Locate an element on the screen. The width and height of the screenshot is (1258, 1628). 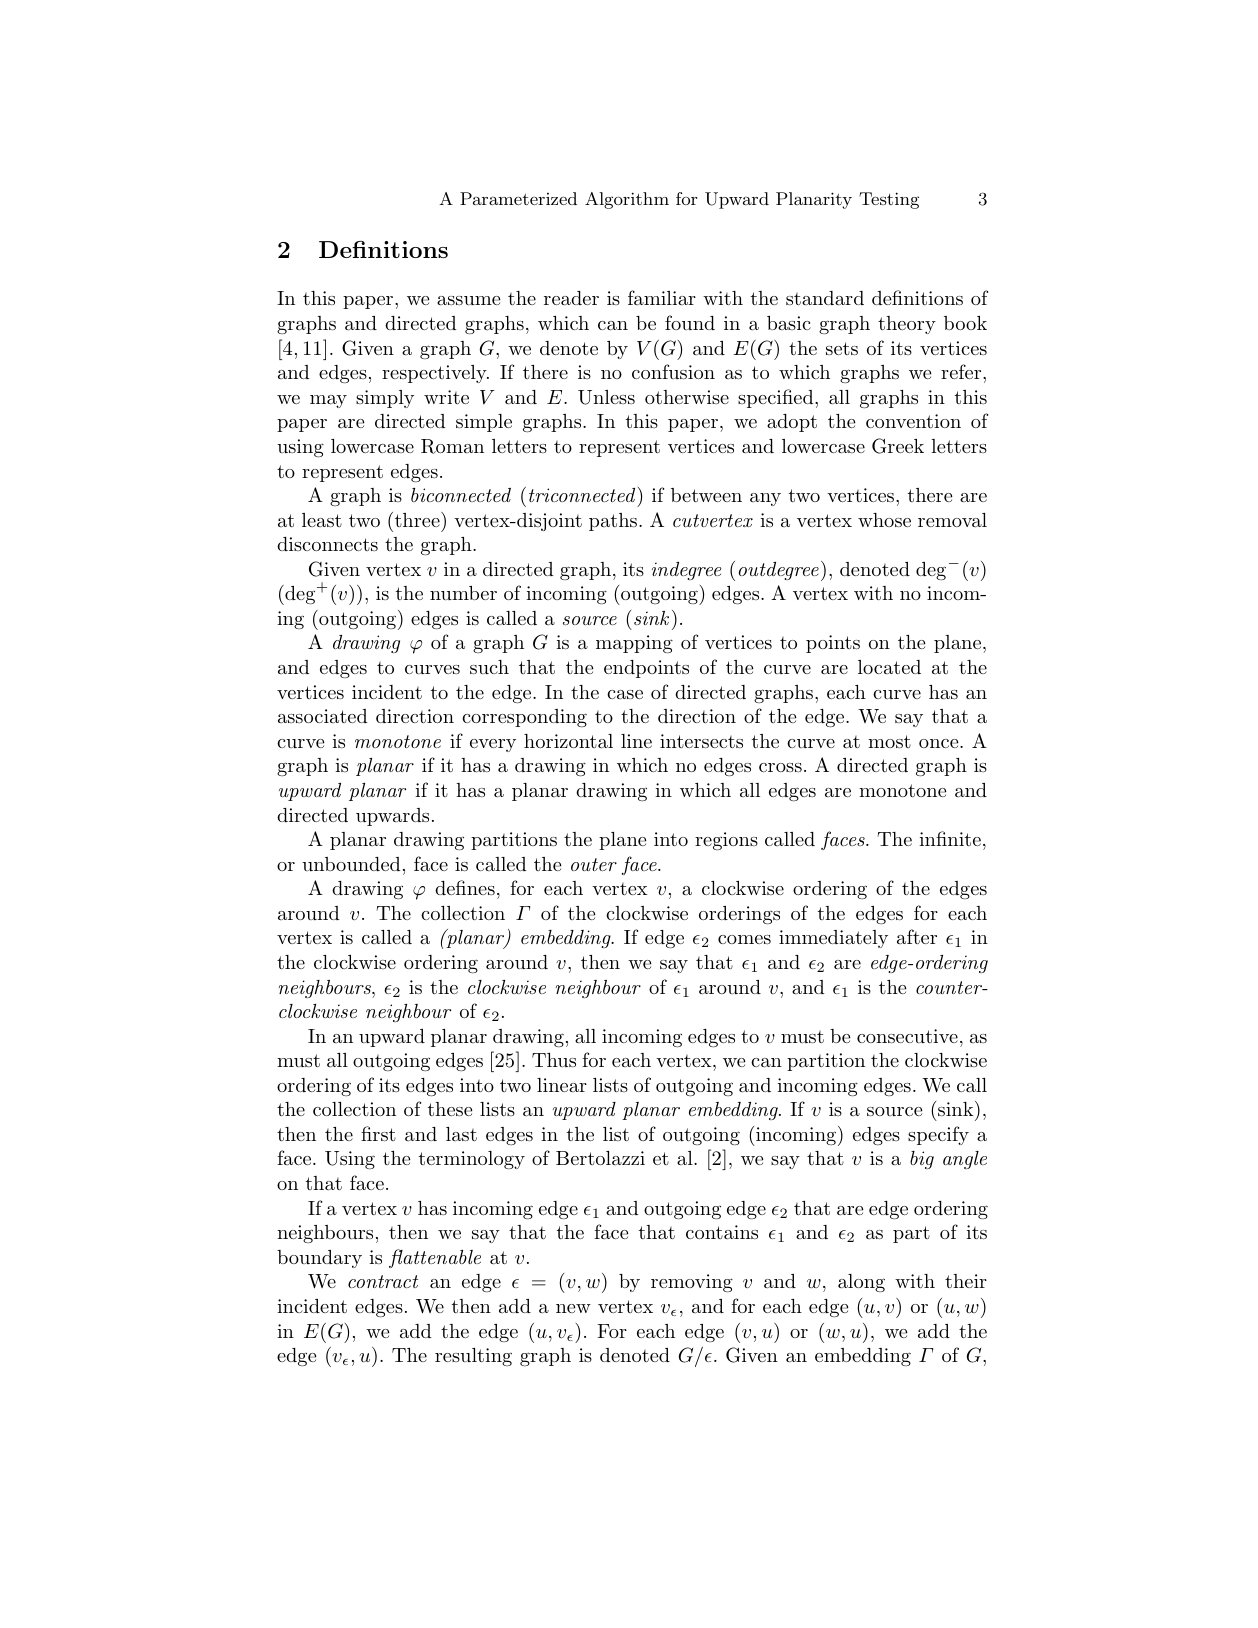
most is located at coordinates (889, 741).
